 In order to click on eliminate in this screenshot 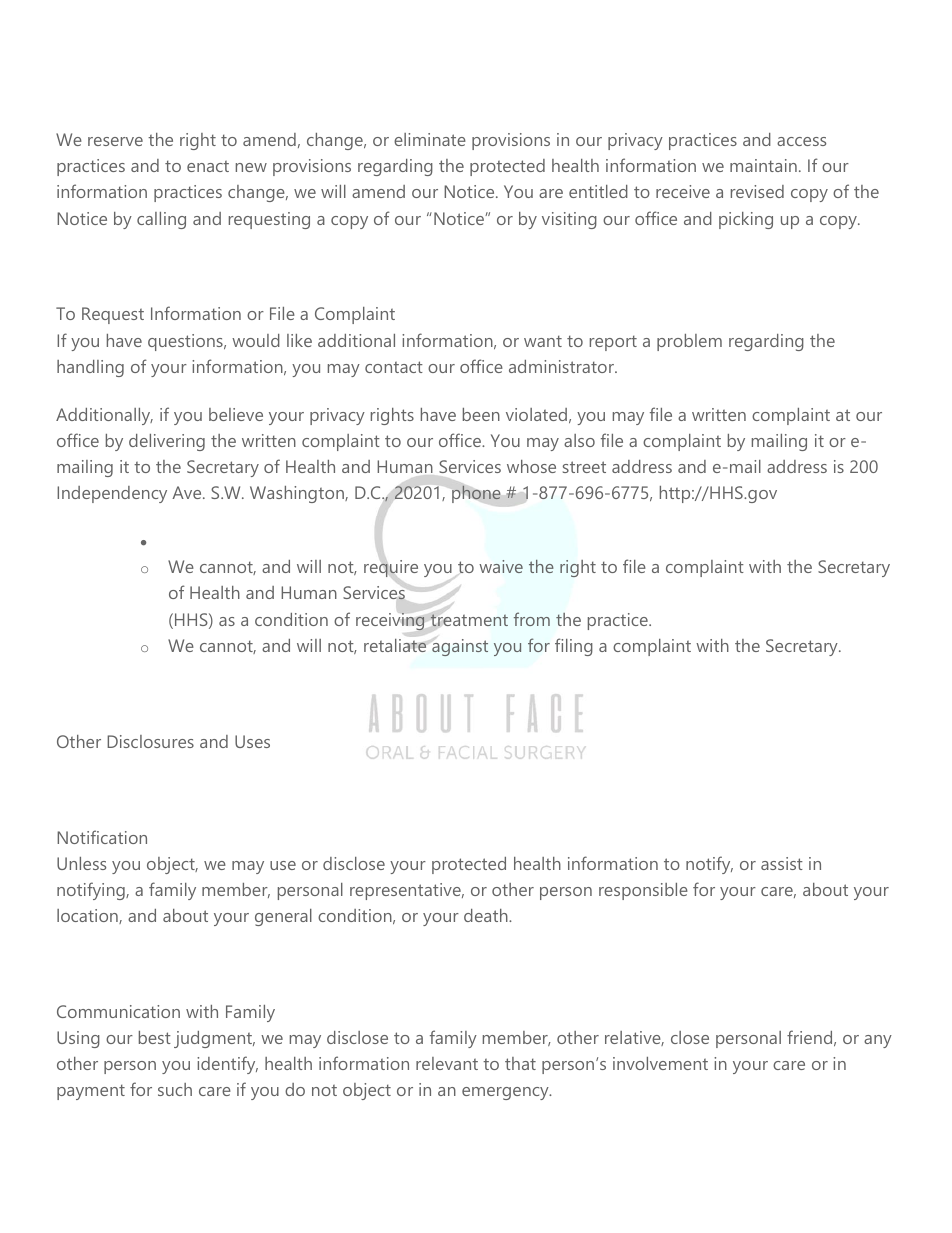, I will do `click(430, 139)`.
